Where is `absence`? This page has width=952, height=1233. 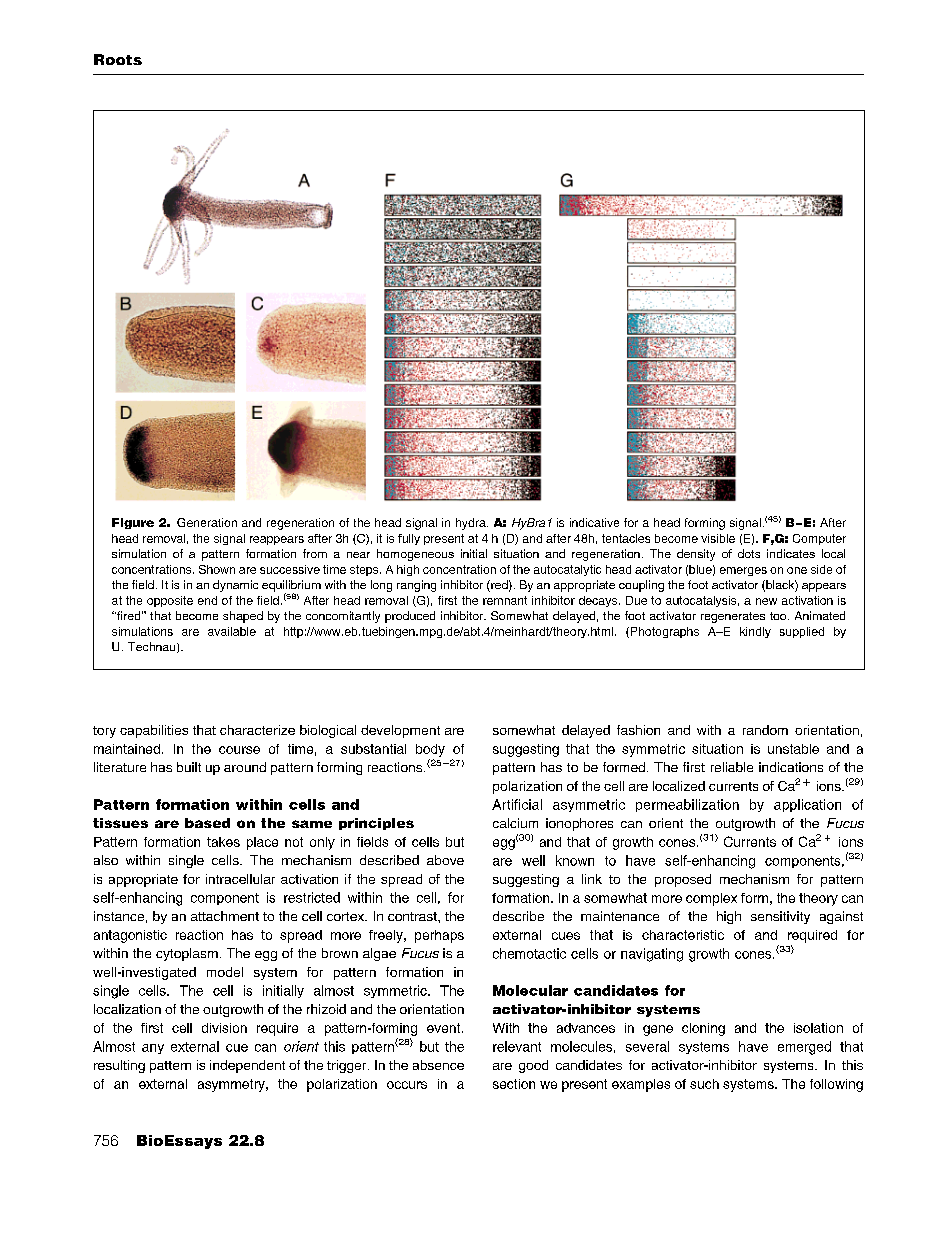 absence is located at coordinates (438, 1065).
